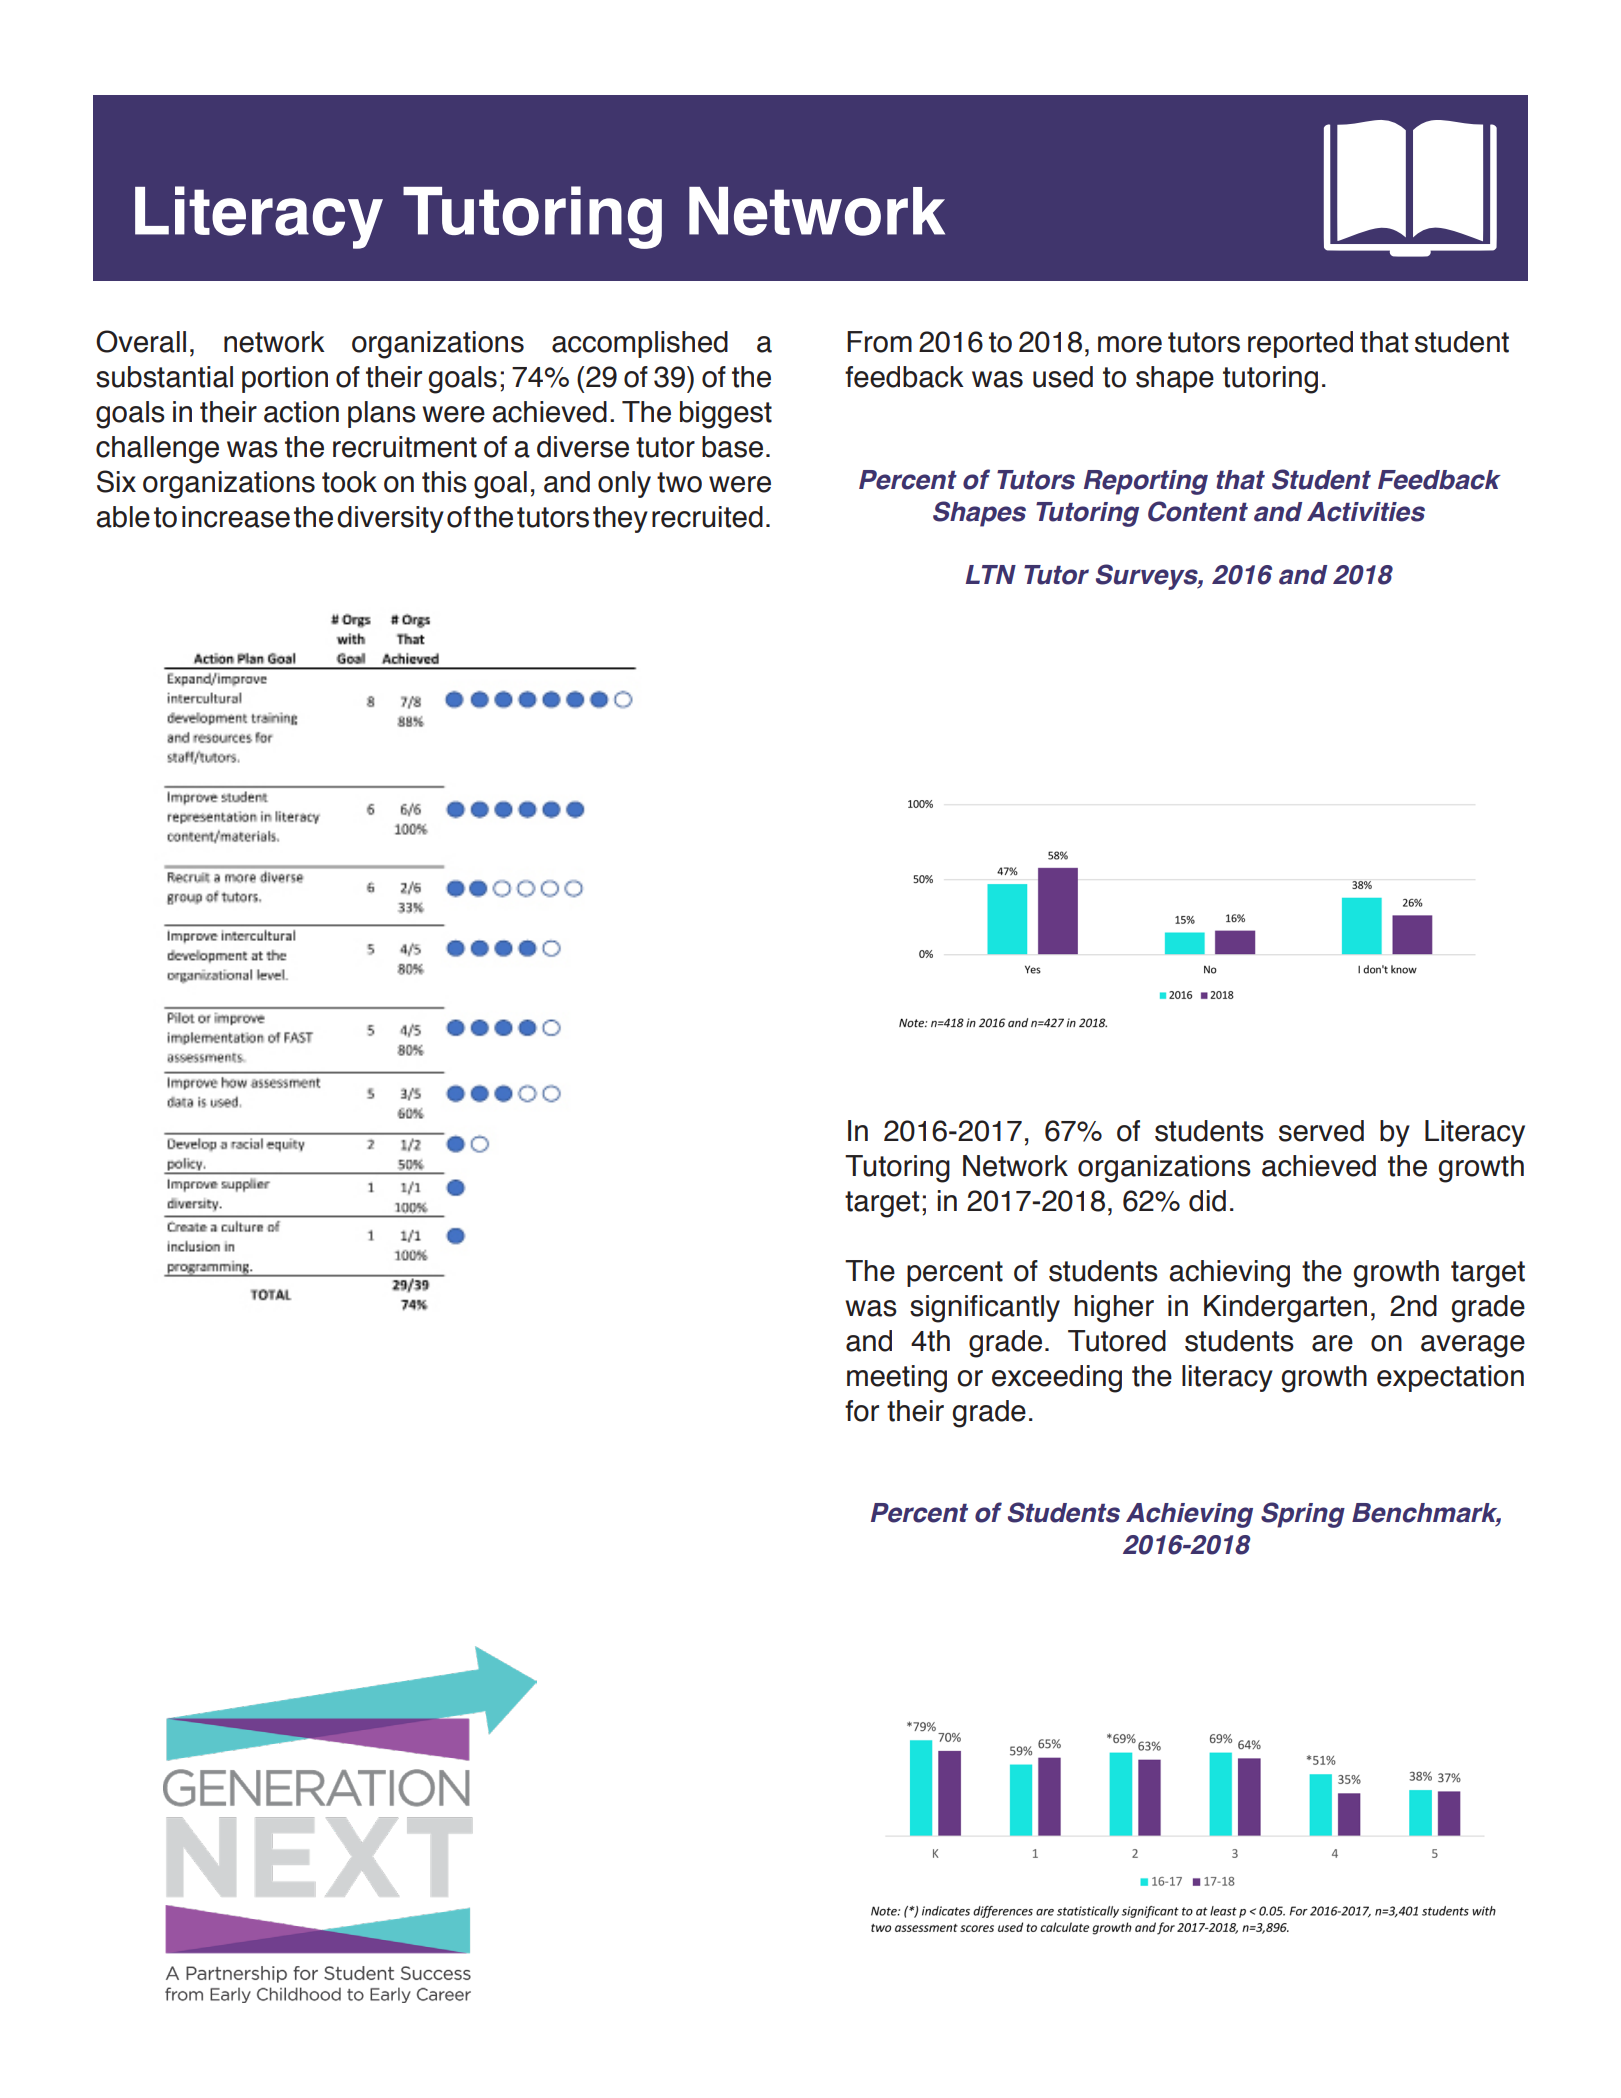 The image size is (1621, 2098). Describe the element at coordinates (1366, 512) in the page. I see `Activities` at that location.
